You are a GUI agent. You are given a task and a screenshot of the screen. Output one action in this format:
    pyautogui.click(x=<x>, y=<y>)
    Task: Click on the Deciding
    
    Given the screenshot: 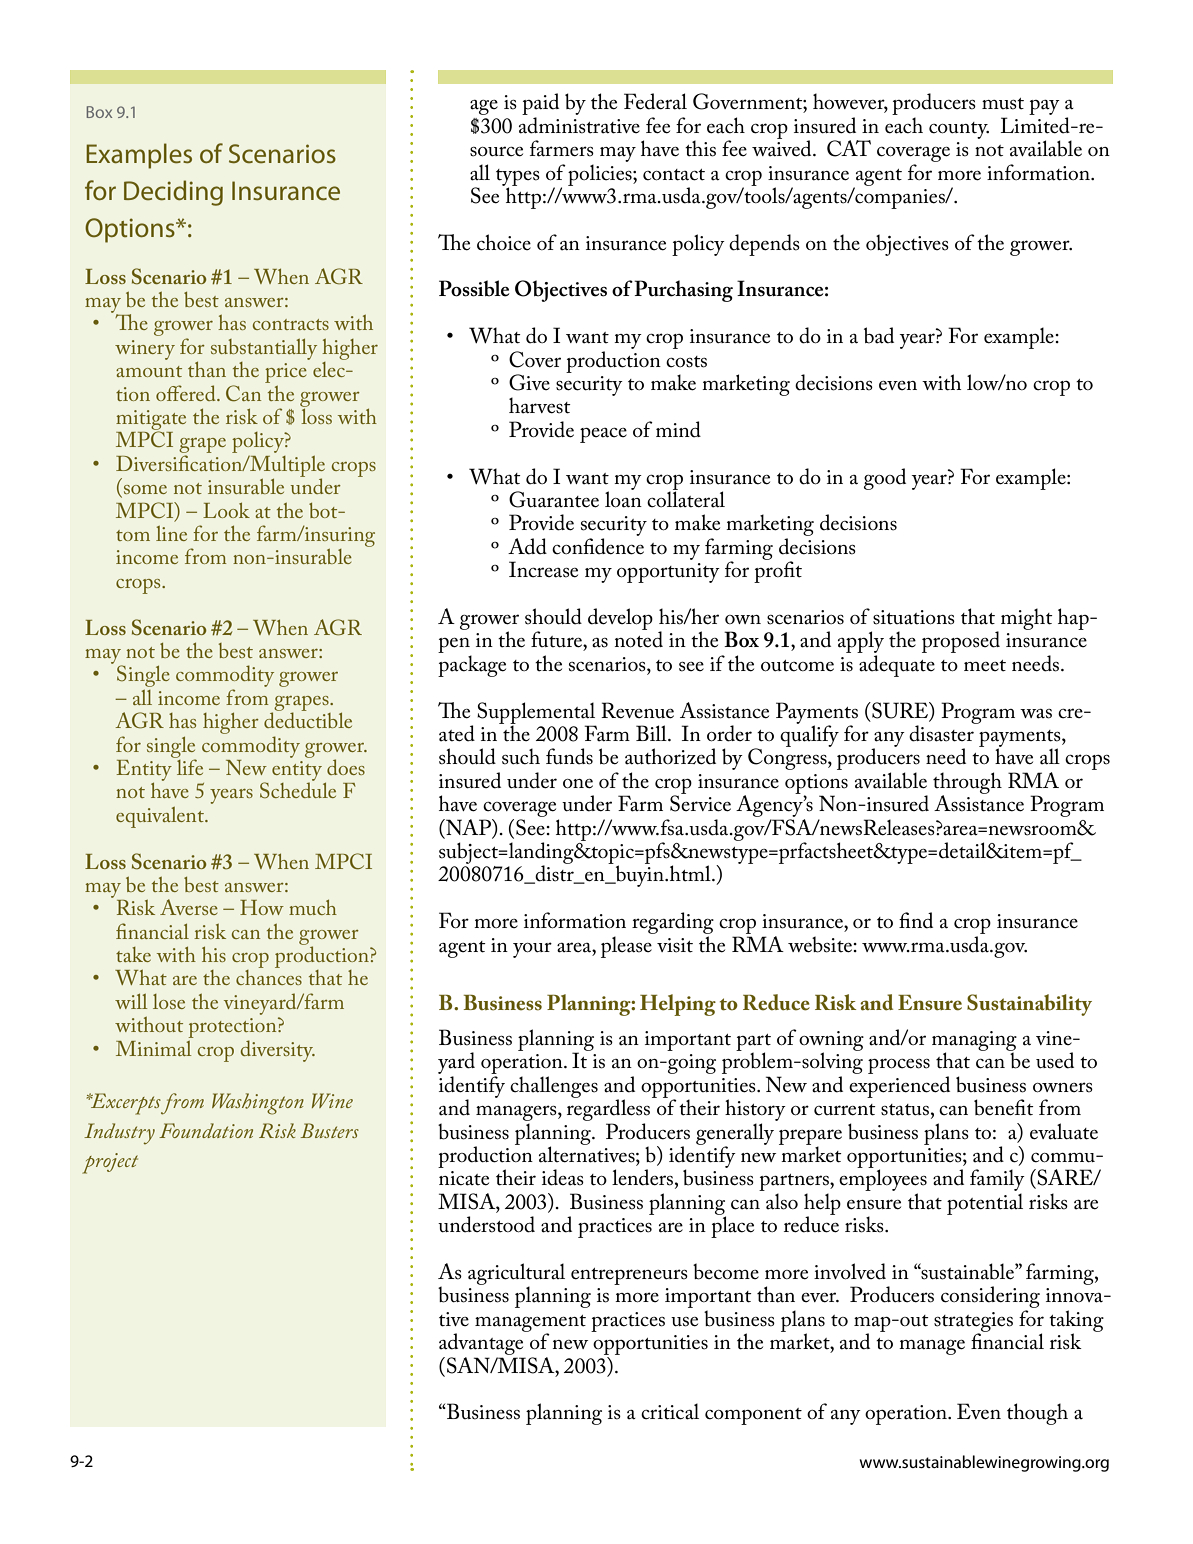 What is the action you would take?
    pyautogui.click(x=173, y=193)
